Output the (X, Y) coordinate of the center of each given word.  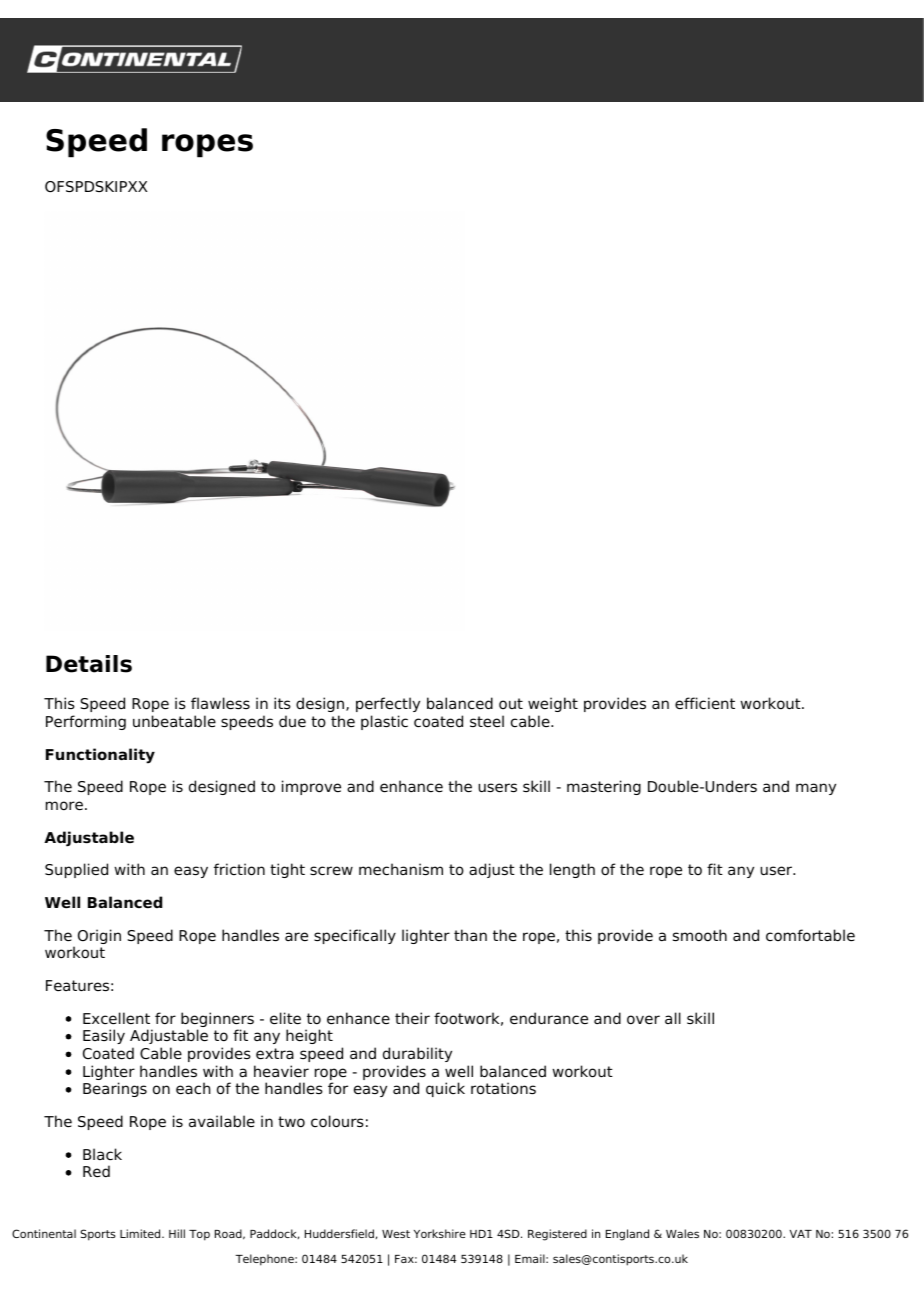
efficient (705, 703)
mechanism (401, 869)
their (412, 1018)
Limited (141, 1233)
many (816, 789)
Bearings (115, 1089)
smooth (700, 935)
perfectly (388, 704)
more (64, 806)
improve (311, 787)
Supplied (76, 870)
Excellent (116, 1018)
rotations (503, 1088)
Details (89, 664)
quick (445, 1089)
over (643, 1019)
